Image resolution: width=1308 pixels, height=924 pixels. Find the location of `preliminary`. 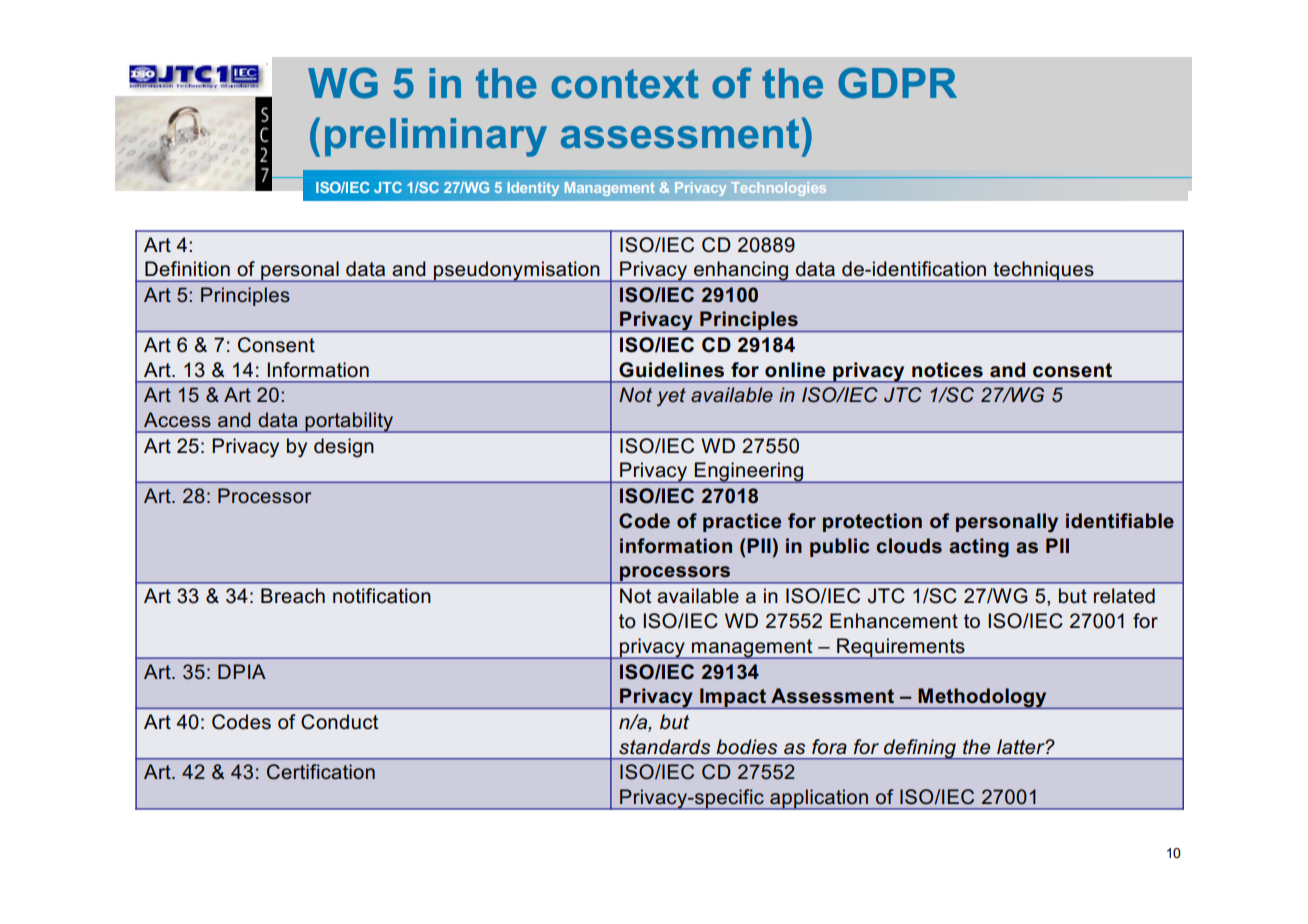

preliminary is located at coordinates (436, 137).
